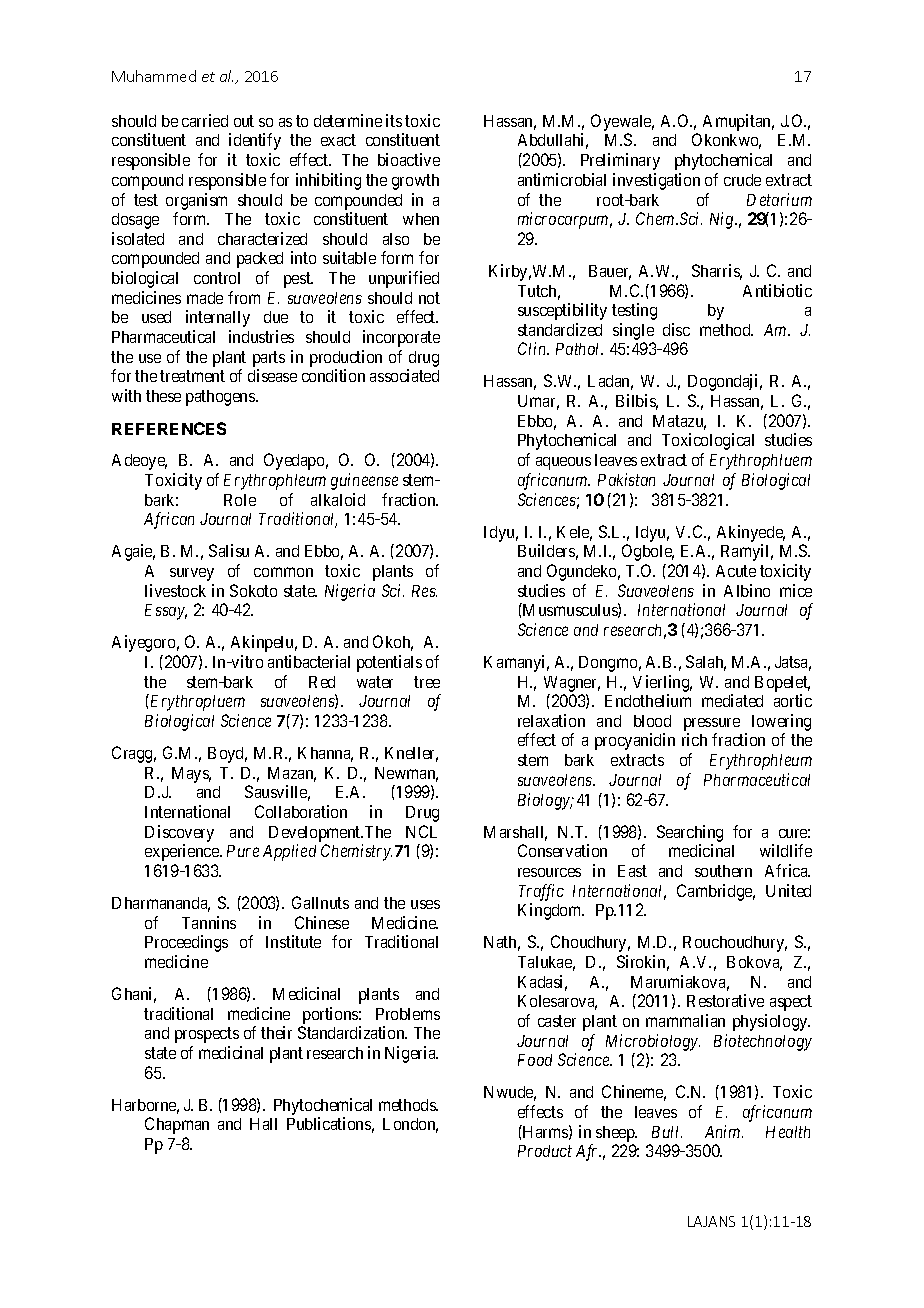 This image has width=924, height=1308. Describe the element at coordinates (389, 663) in the image. I see `potentials` at that location.
